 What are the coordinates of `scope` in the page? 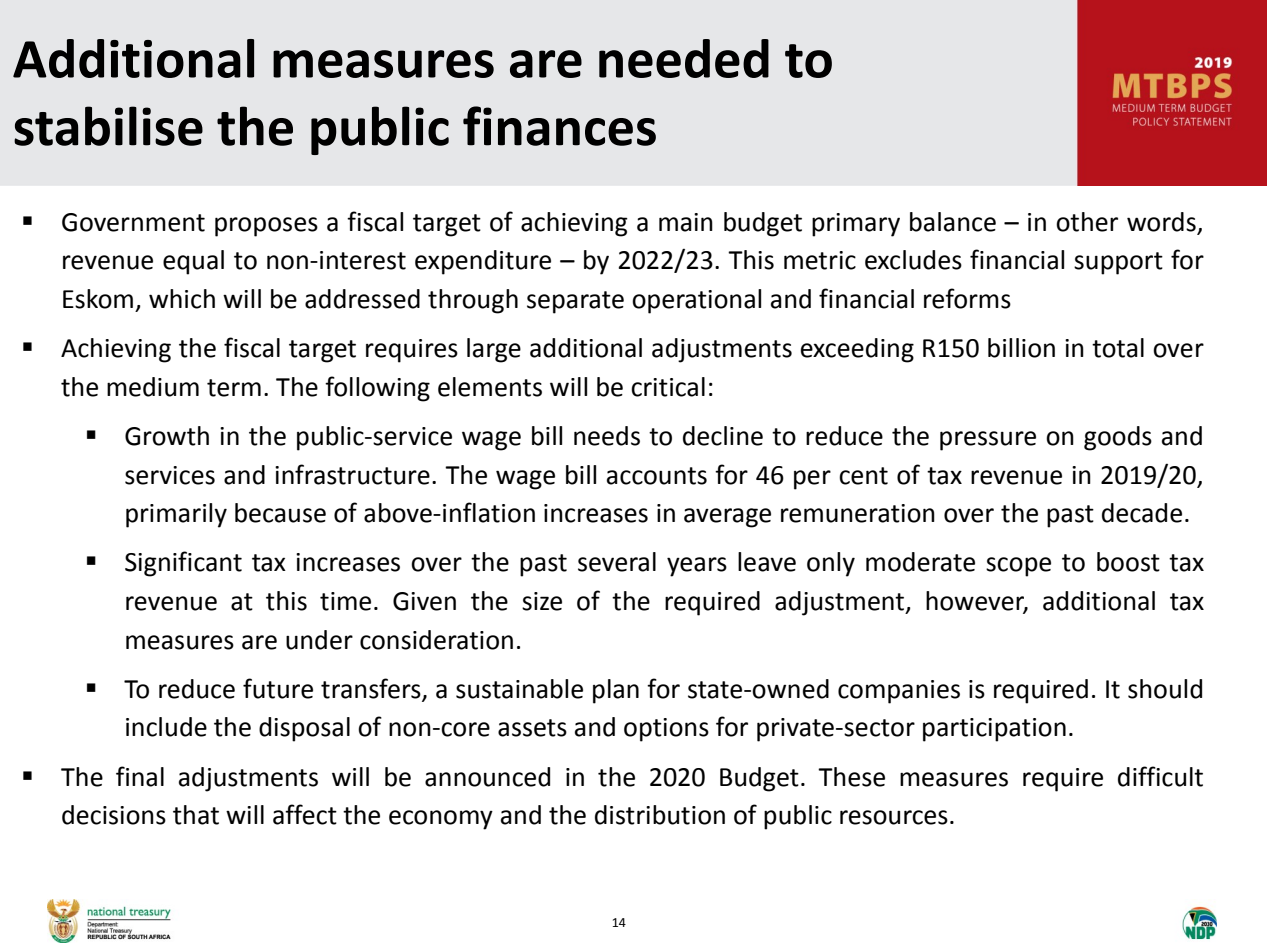 It's located at (1018, 567).
